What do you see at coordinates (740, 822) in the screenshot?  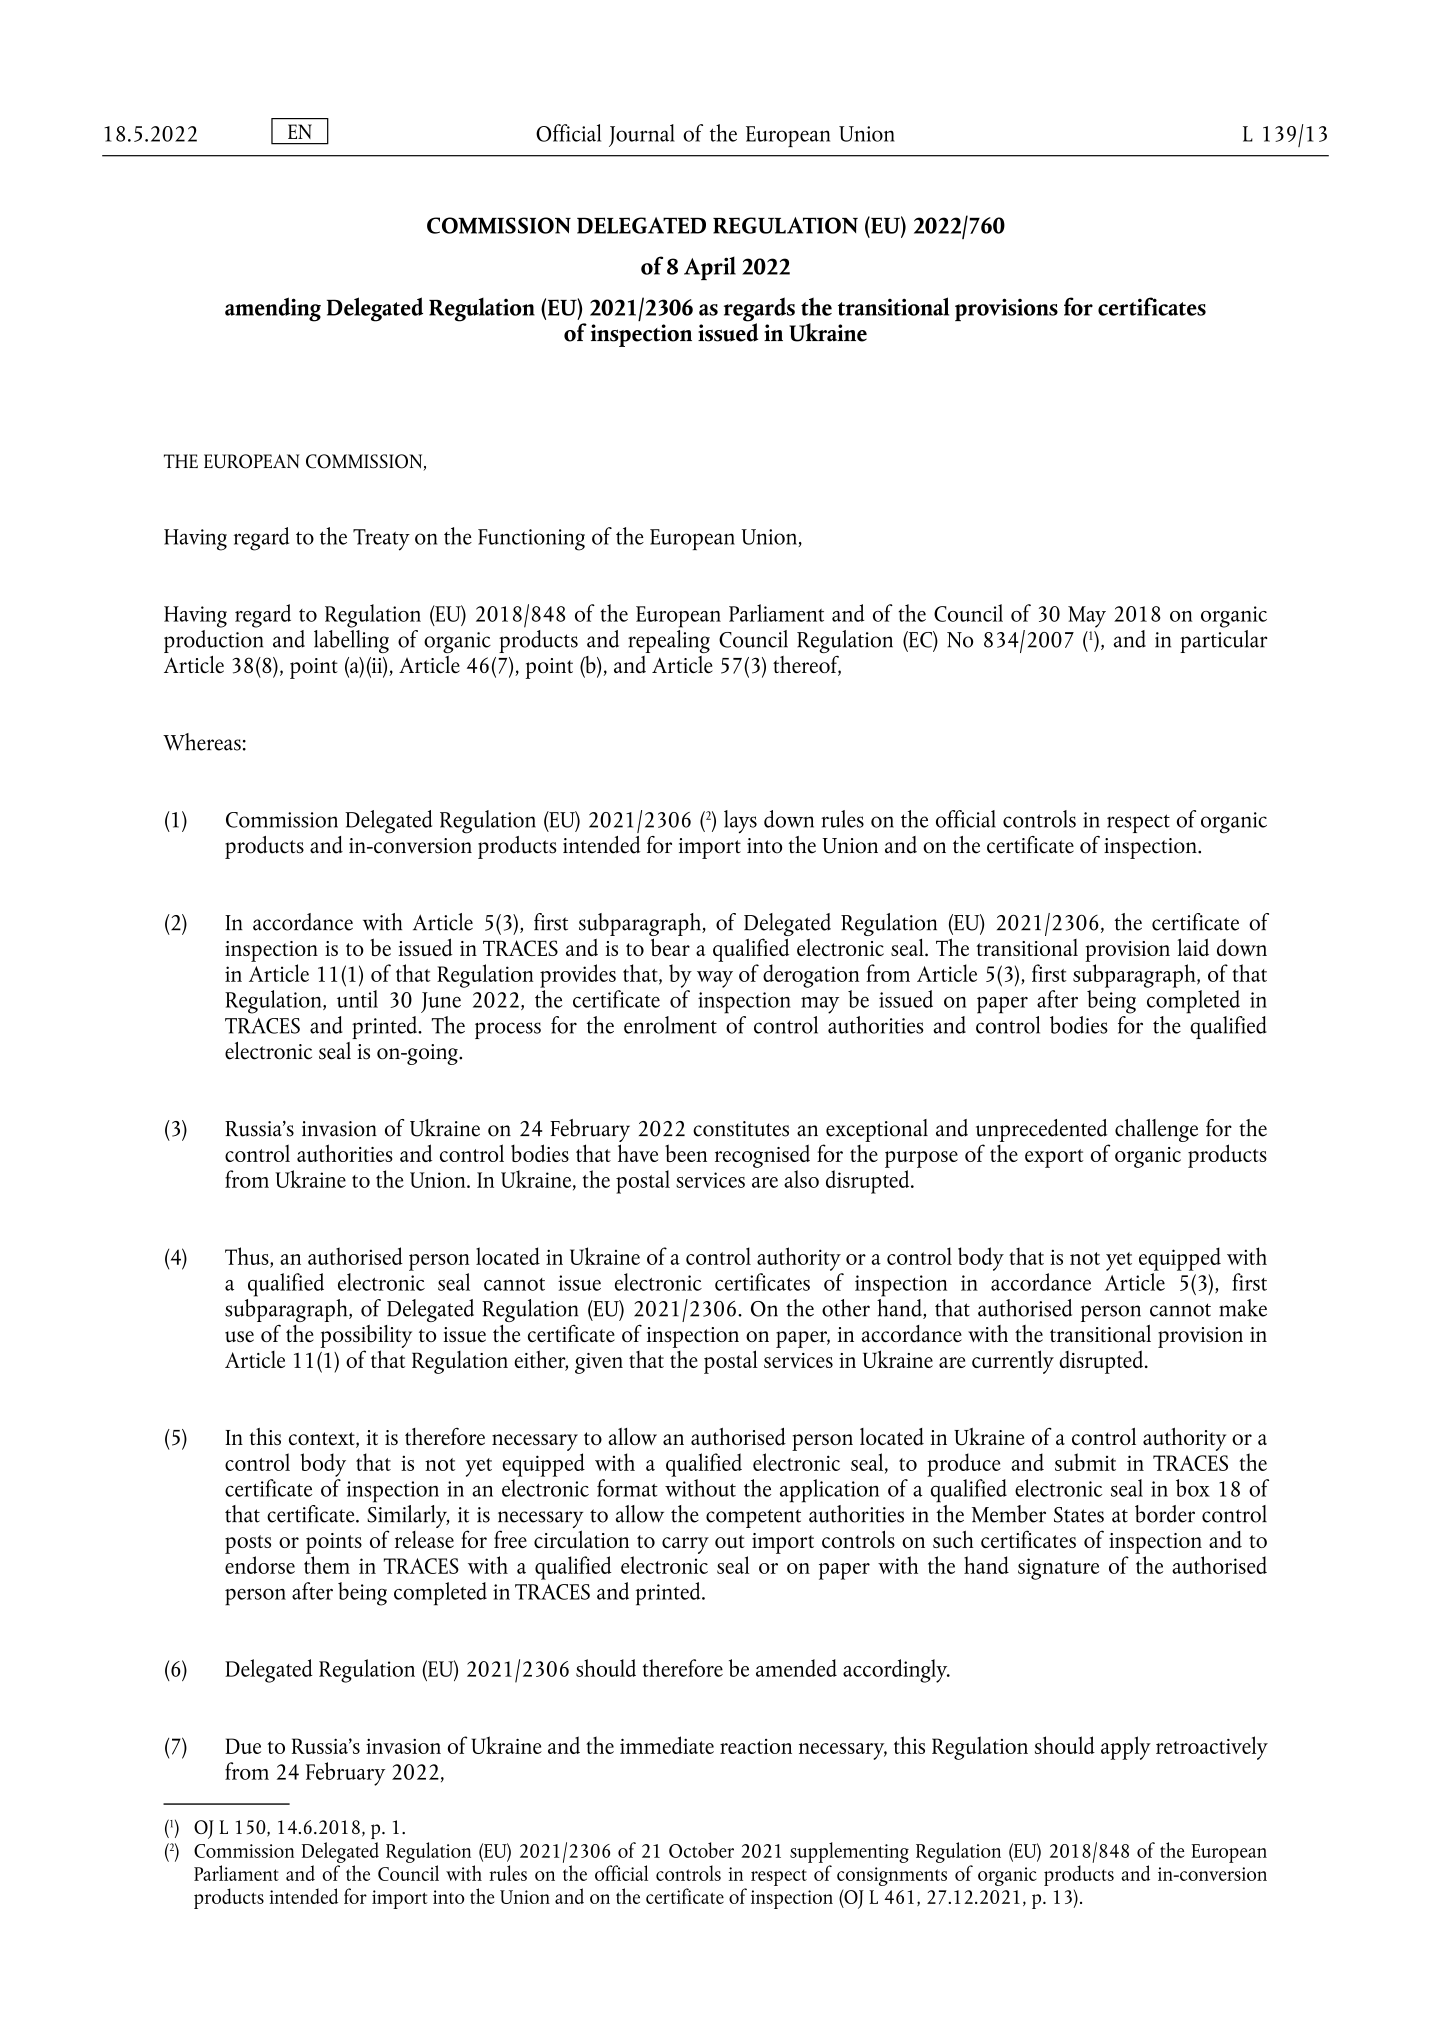 I see `lays` at bounding box center [740, 822].
